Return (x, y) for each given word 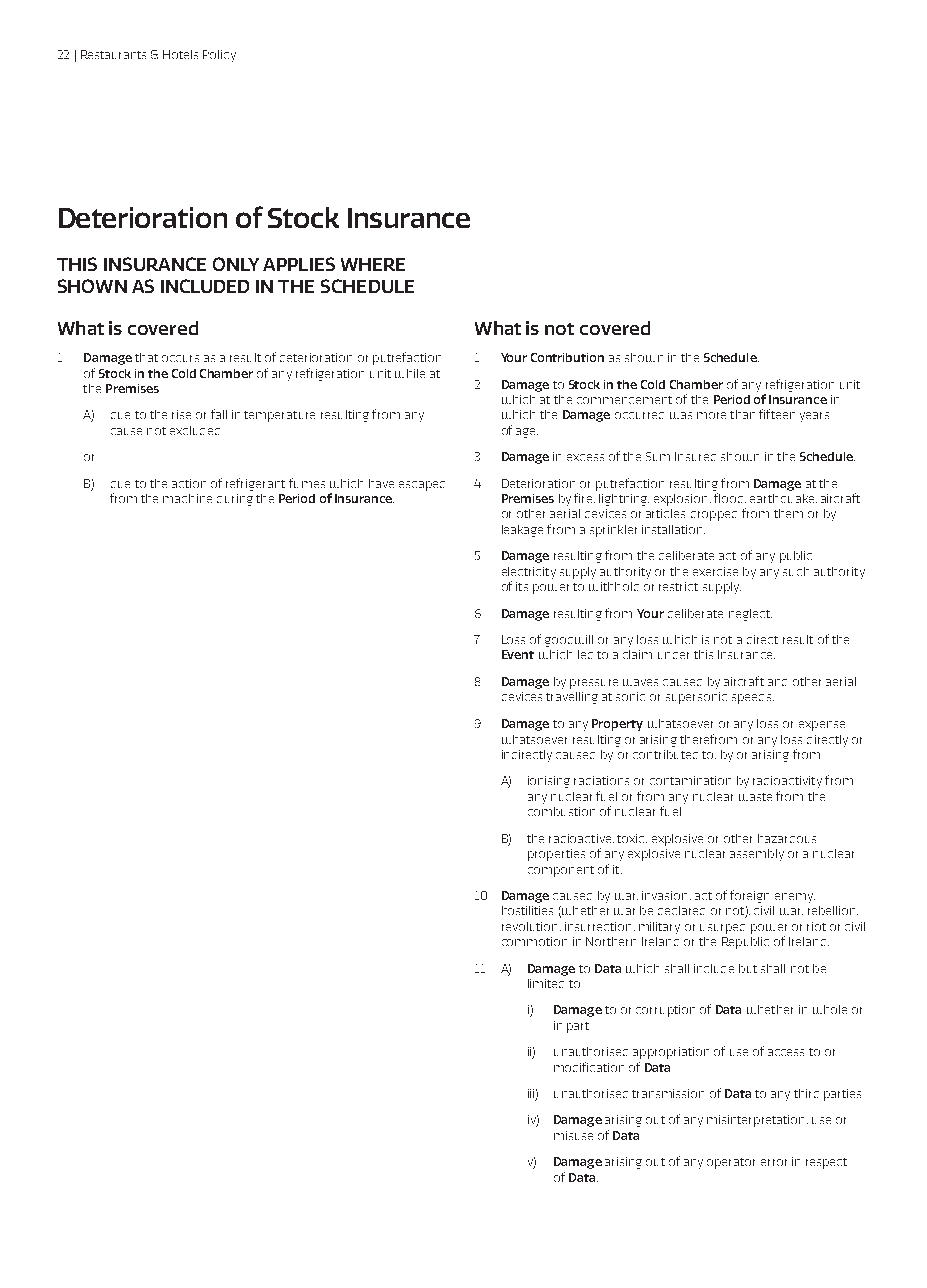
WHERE (373, 264)
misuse (573, 1135)
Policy (219, 56)
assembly (757, 855)
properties (556, 855)
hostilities (527, 910)
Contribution (567, 357)
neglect (750, 615)
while (410, 373)
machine (187, 498)
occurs (180, 358)
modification (589, 1067)
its (522, 586)
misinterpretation (755, 1121)
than (742, 414)
